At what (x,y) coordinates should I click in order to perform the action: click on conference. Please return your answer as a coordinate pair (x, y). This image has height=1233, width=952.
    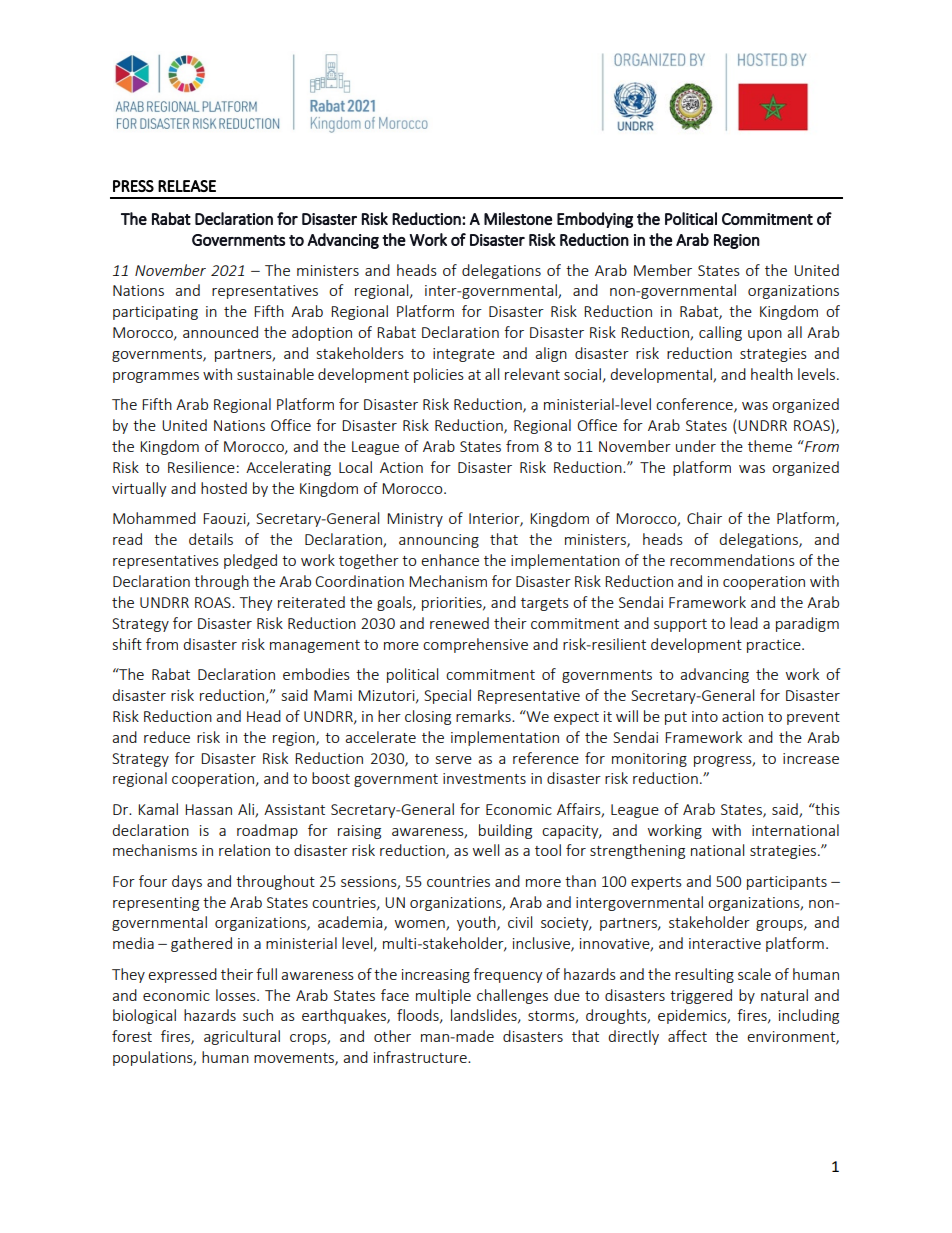
    Looking at the image, I should click on (695, 405).
